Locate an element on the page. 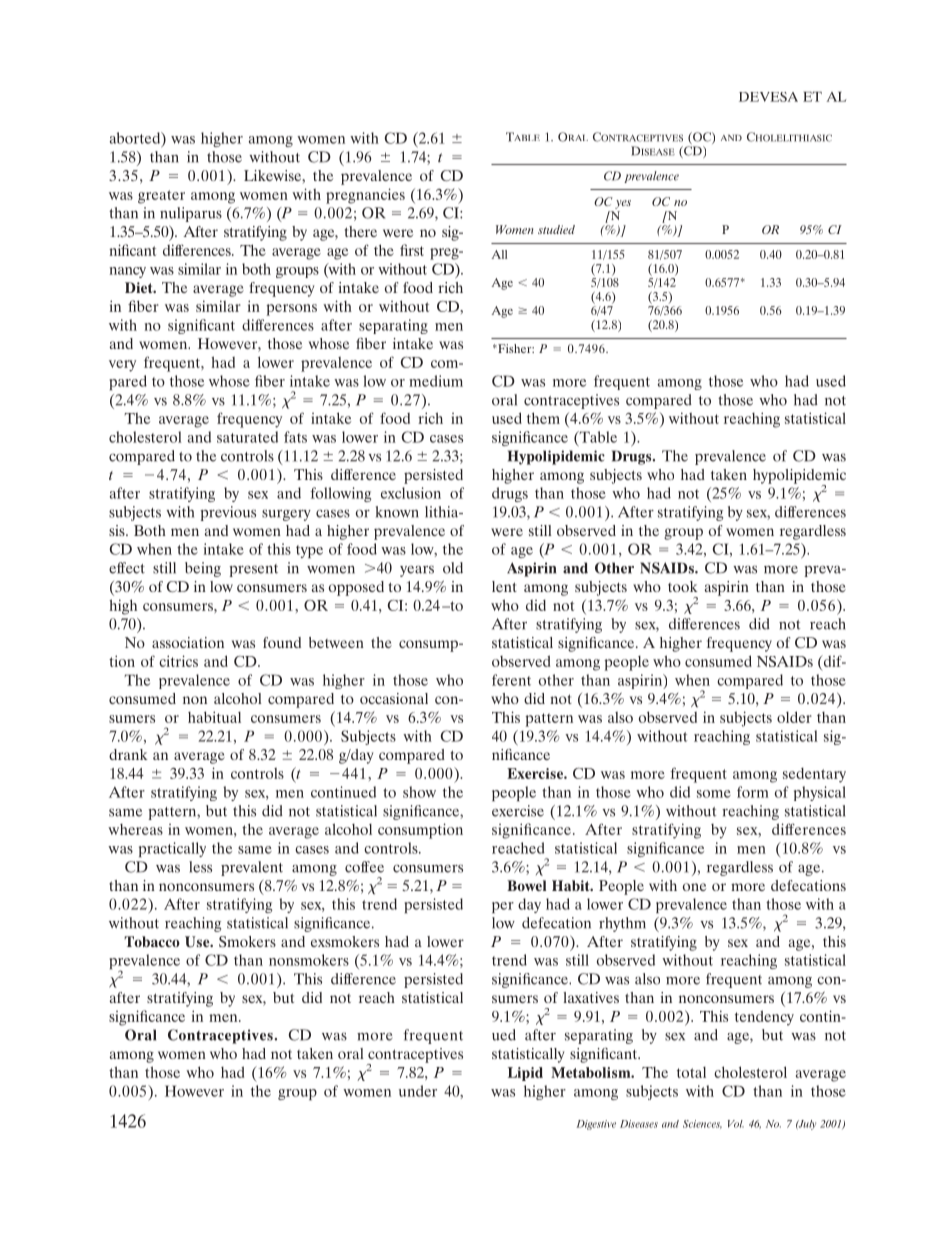 The height and width of the image is (1233, 952). under is located at coordinates (418, 1091).
